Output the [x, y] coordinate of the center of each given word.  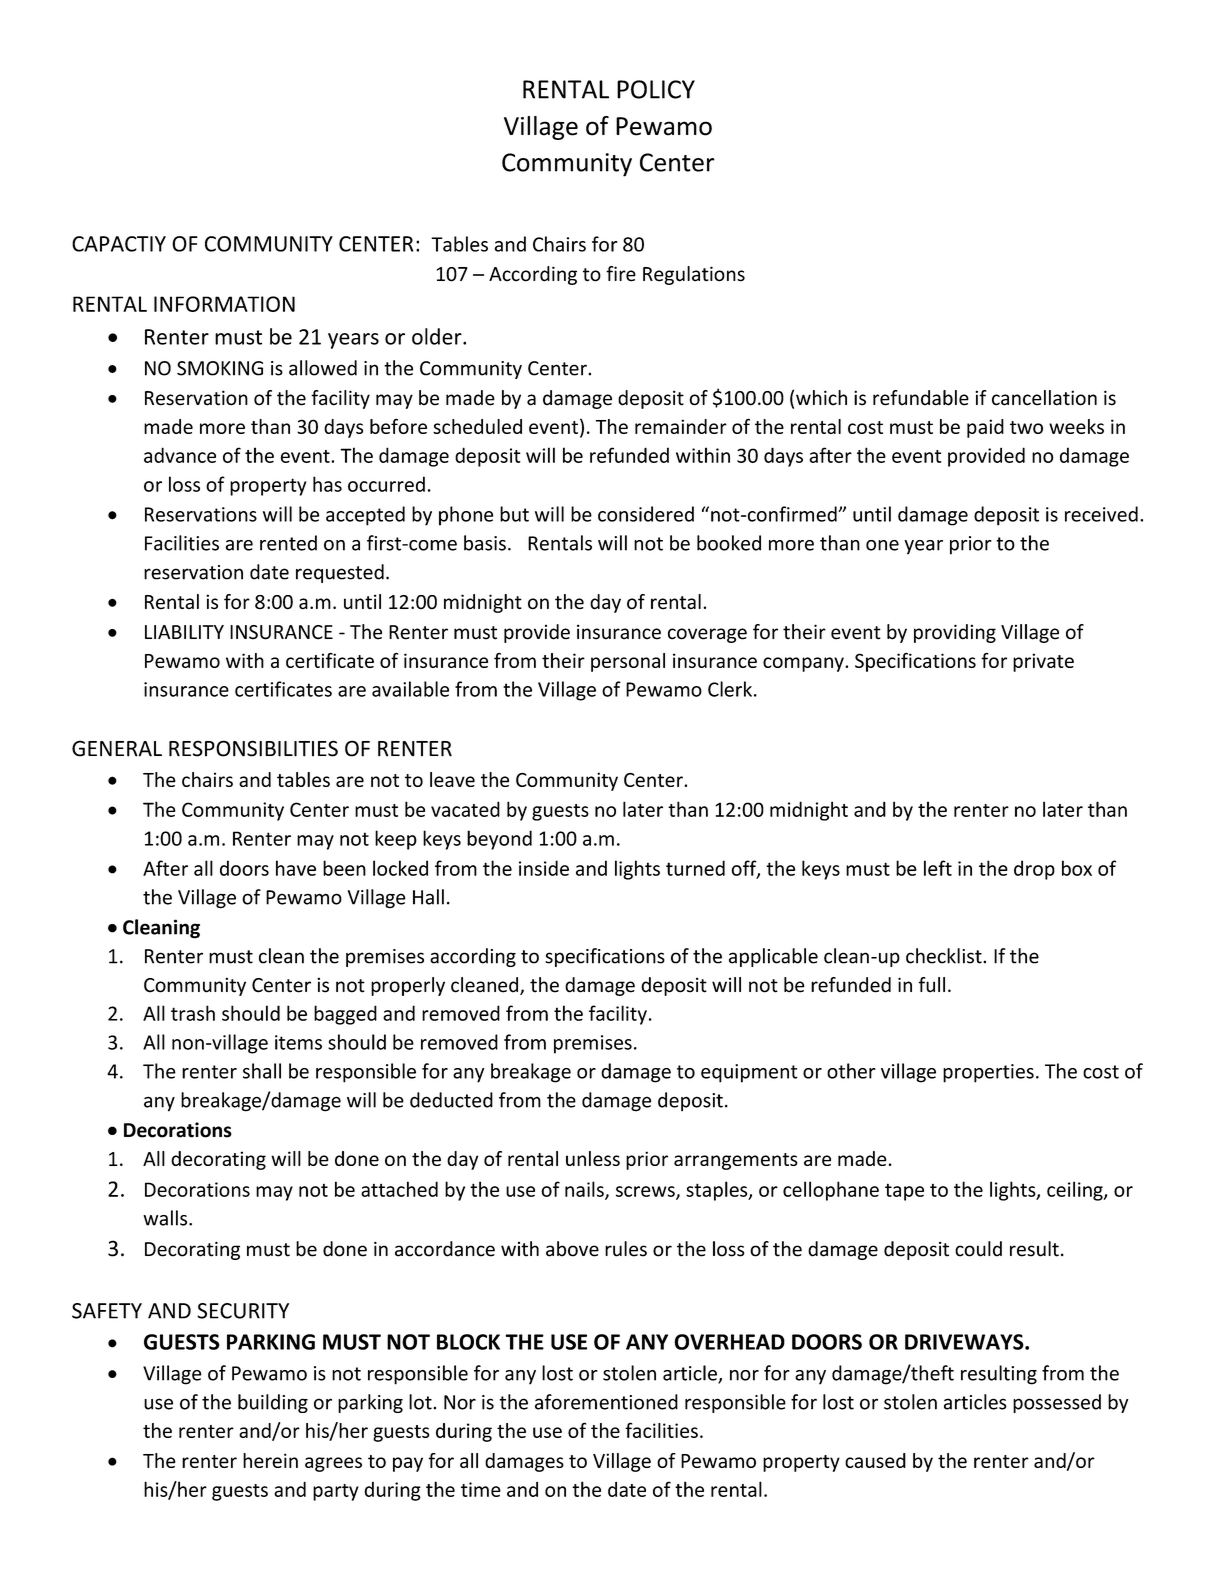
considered [646, 514]
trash [193, 1013]
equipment [749, 1073]
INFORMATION [224, 304]
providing [955, 633]
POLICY [656, 89]
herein [270, 1460]
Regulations [694, 275]
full [931, 985]
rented [288, 543]
